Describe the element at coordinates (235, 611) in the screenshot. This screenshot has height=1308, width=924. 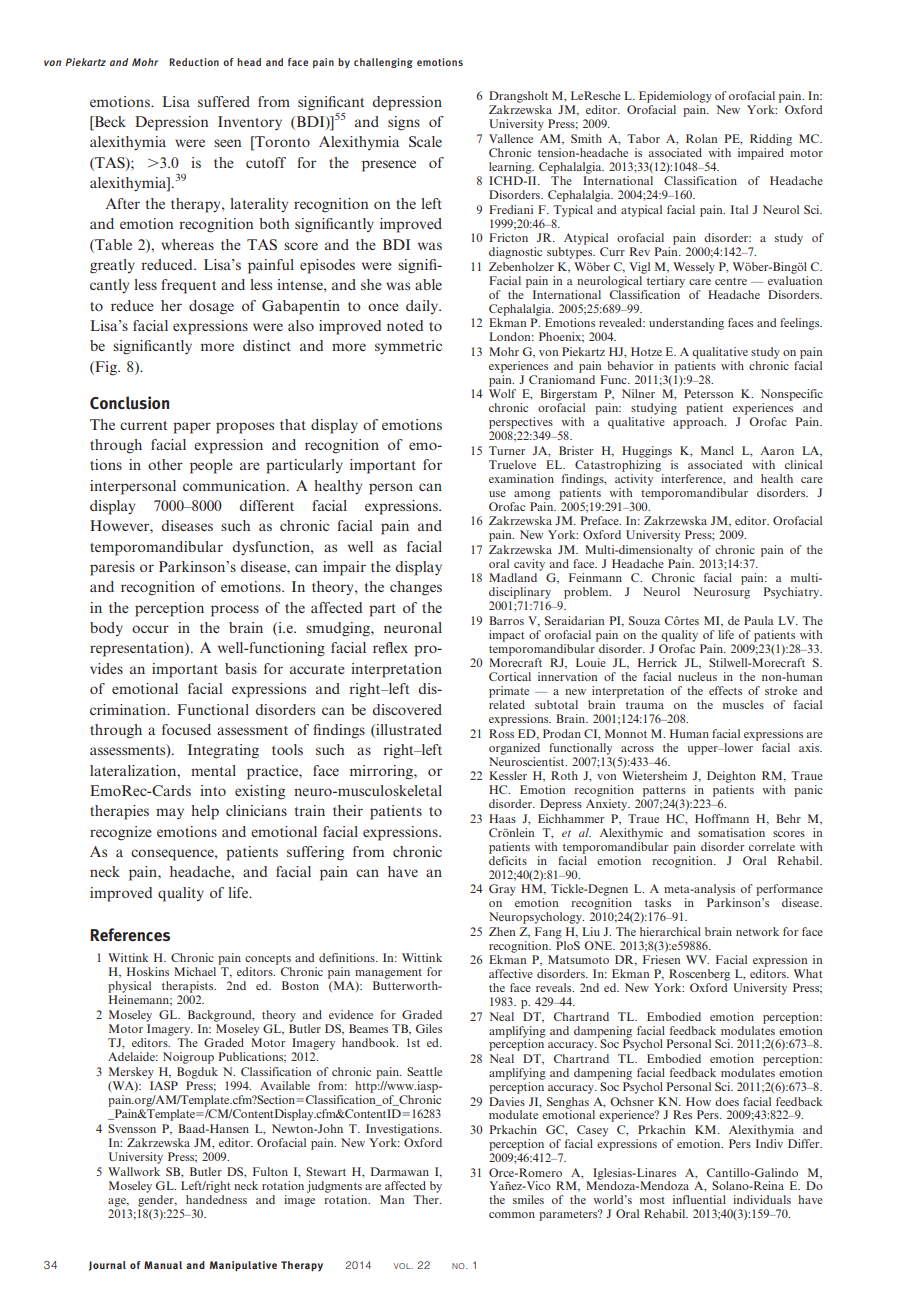
I see `process` at that location.
